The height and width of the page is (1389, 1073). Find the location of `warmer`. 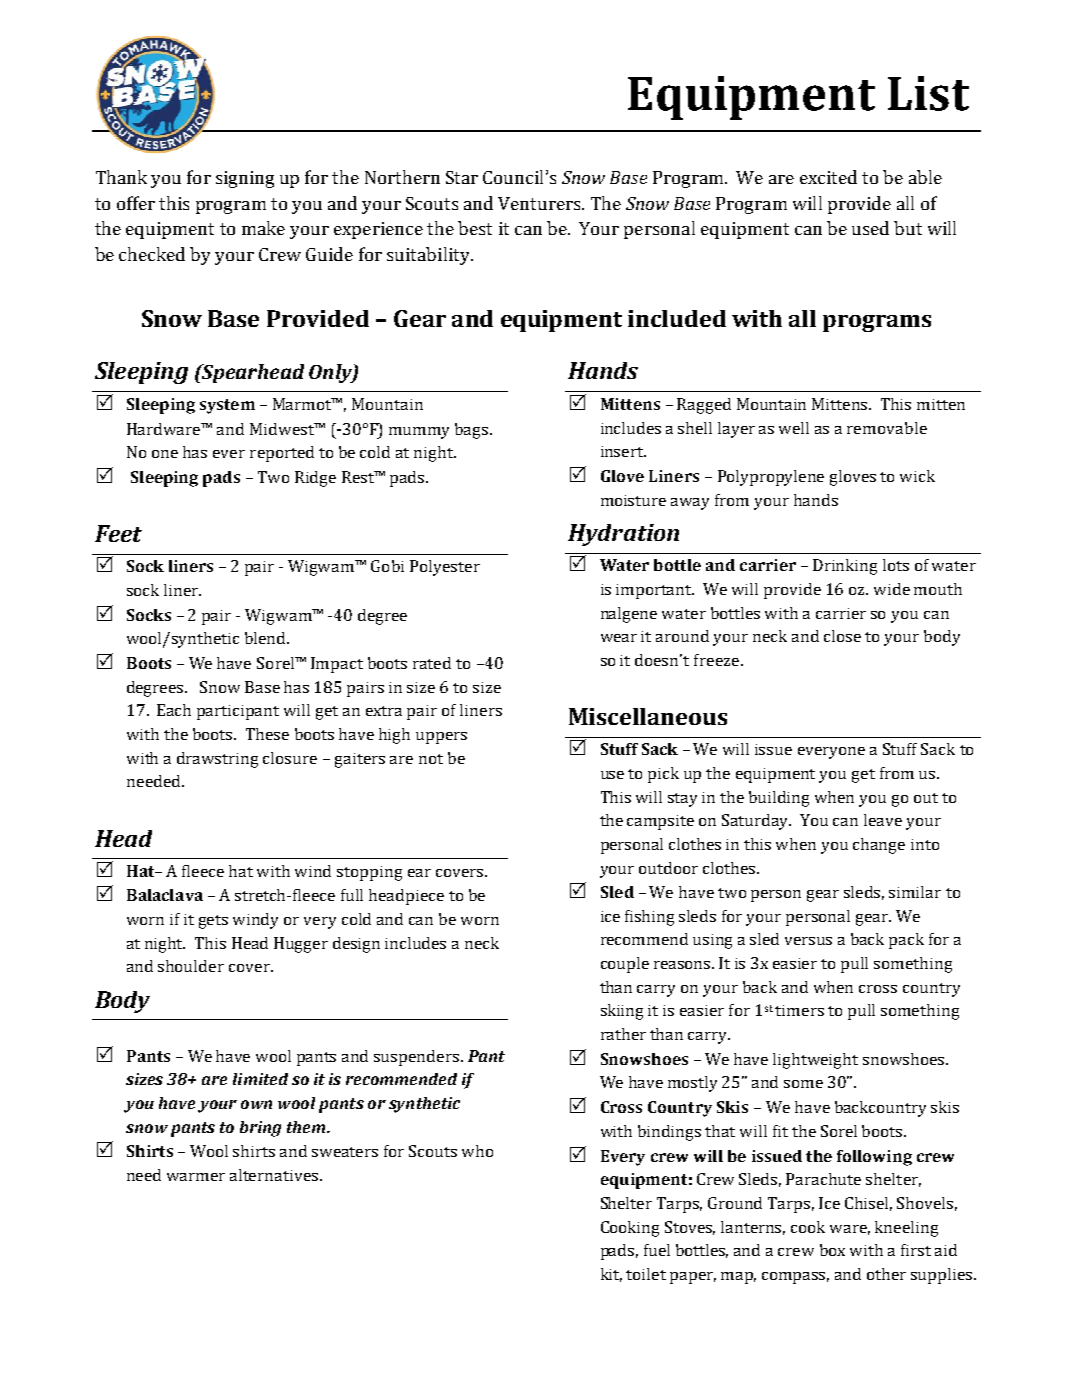

warmer is located at coordinates (196, 1177).
